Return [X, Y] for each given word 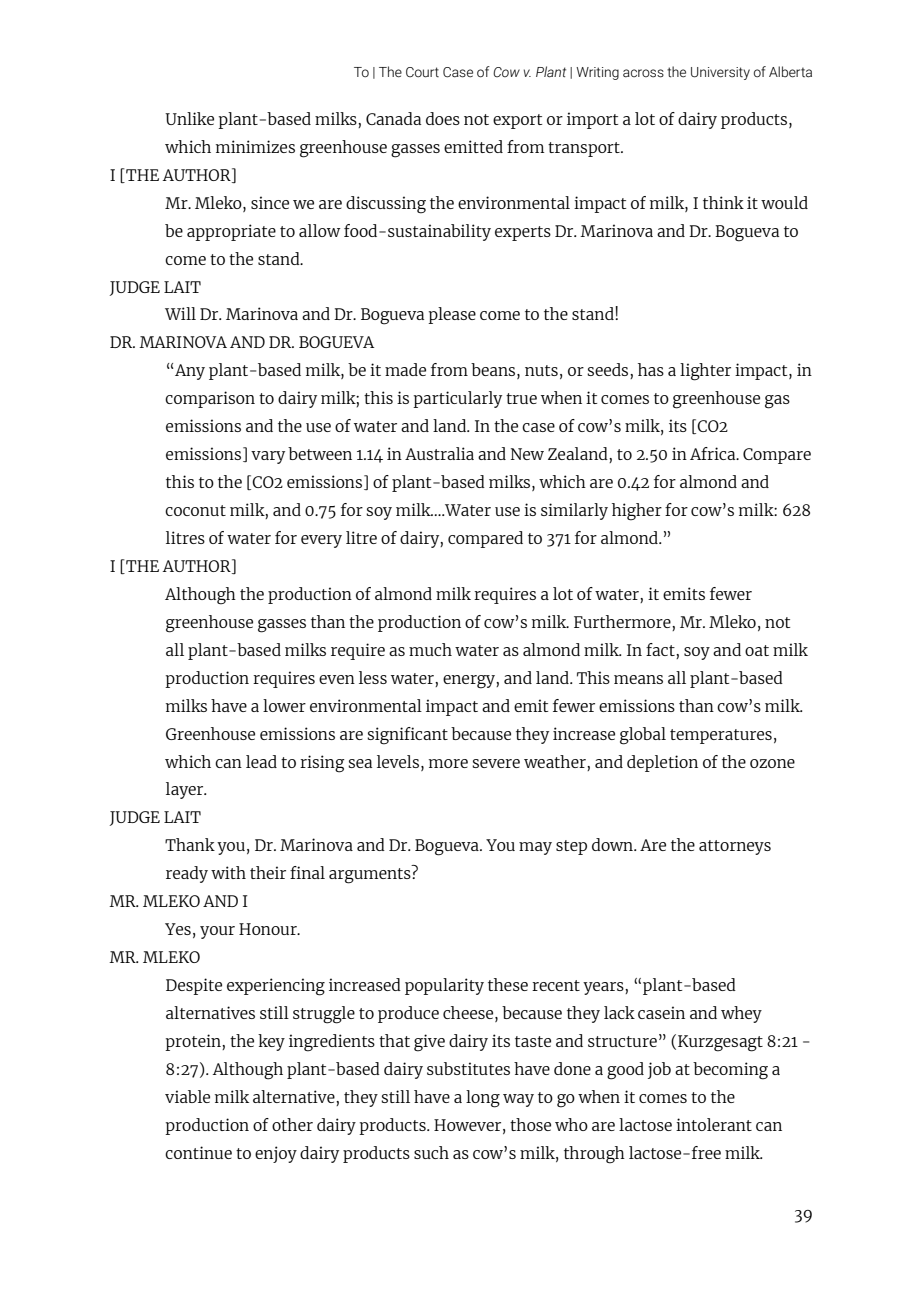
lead [261, 761]
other [292, 1124]
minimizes [255, 146]
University [720, 73]
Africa [714, 453]
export [517, 121]
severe [496, 763]
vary [268, 457]
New [527, 454]
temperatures [721, 736]
